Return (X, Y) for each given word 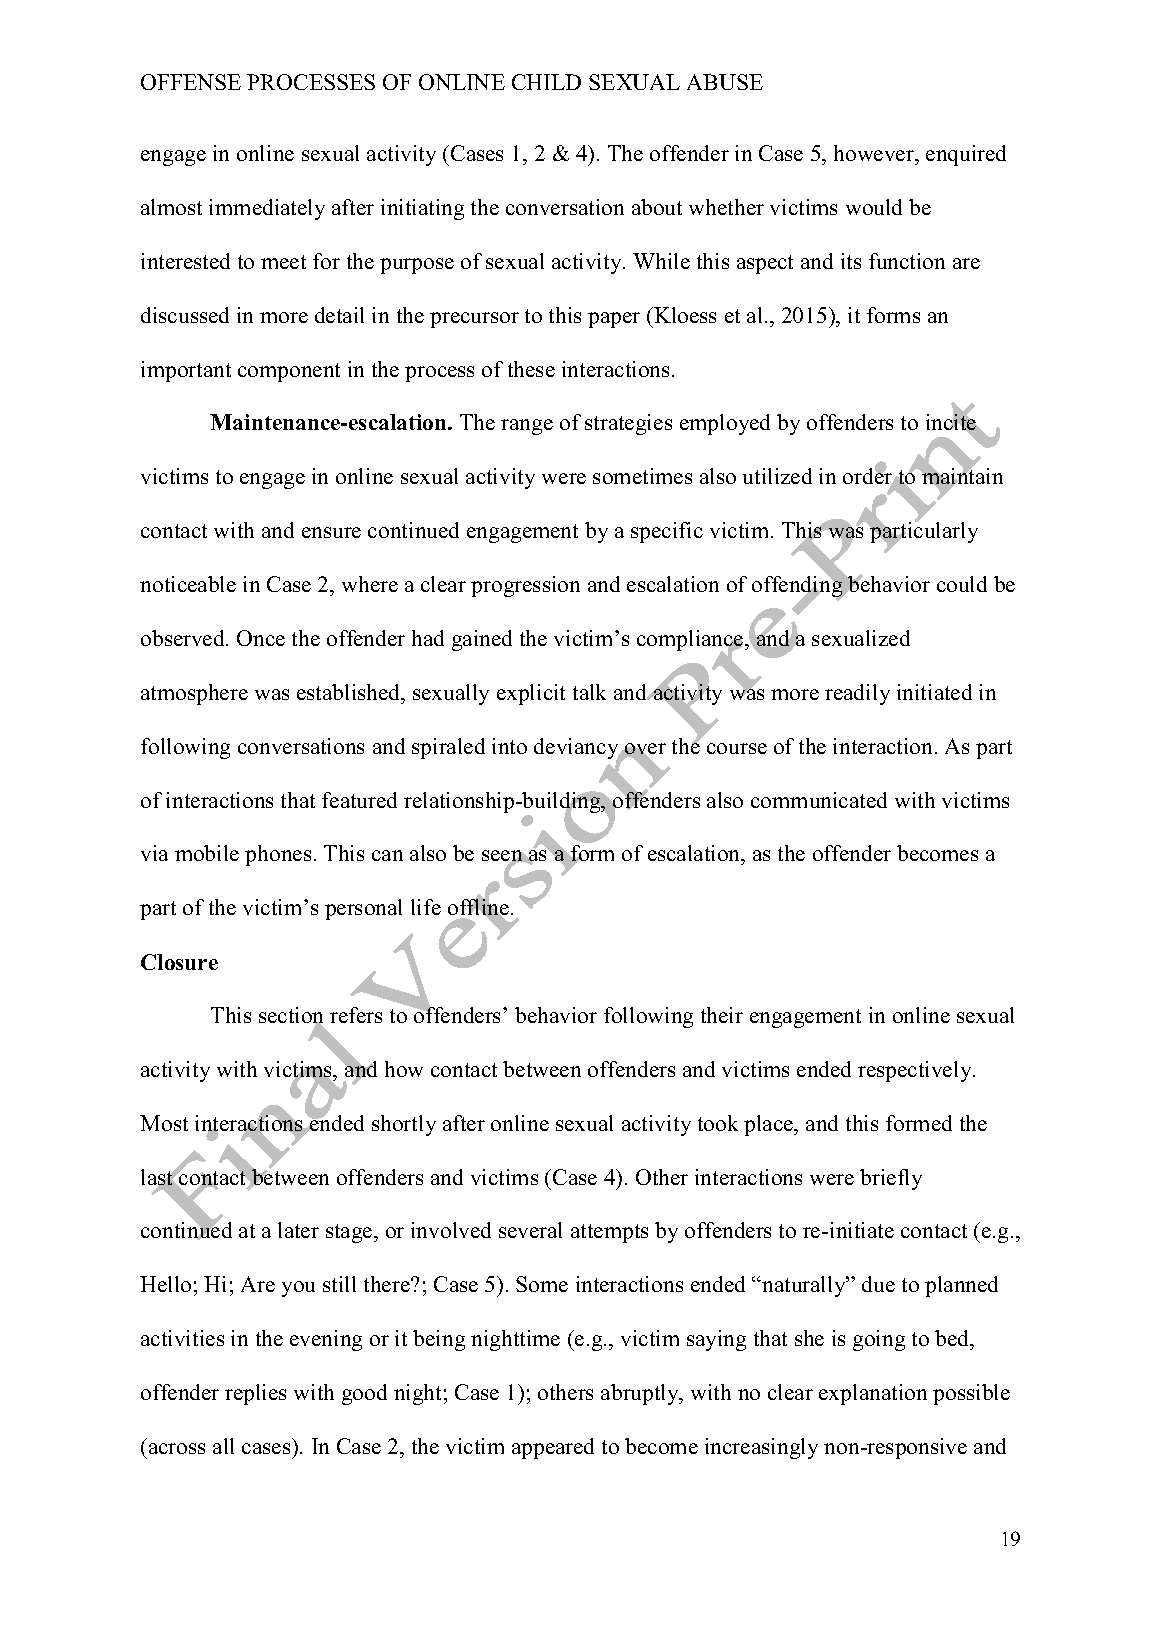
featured (359, 800)
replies (255, 1394)
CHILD (546, 82)
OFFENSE (191, 82)
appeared (553, 1448)
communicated (819, 800)
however (875, 153)
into (509, 746)
